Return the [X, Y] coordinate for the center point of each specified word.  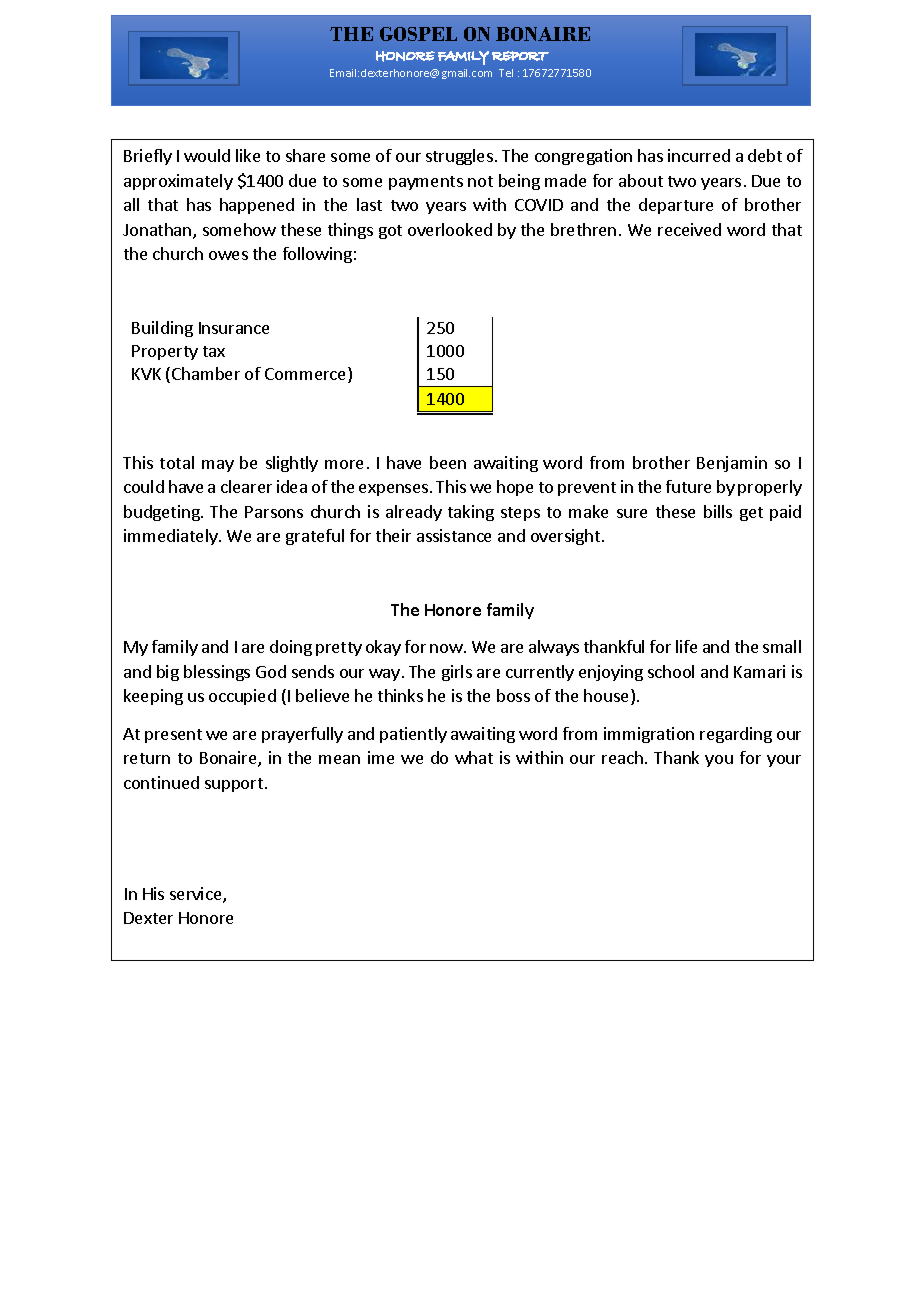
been [448, 462]
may [218, 466]
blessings [217, 673]
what [474, 757]
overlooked [450, 229]
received [689, 229]
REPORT [520, 56]
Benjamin [732, 464]
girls [457, 673]
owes [228, 255]
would [207, 155]
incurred [699, 155]
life [686, 646]
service [197, 895]
